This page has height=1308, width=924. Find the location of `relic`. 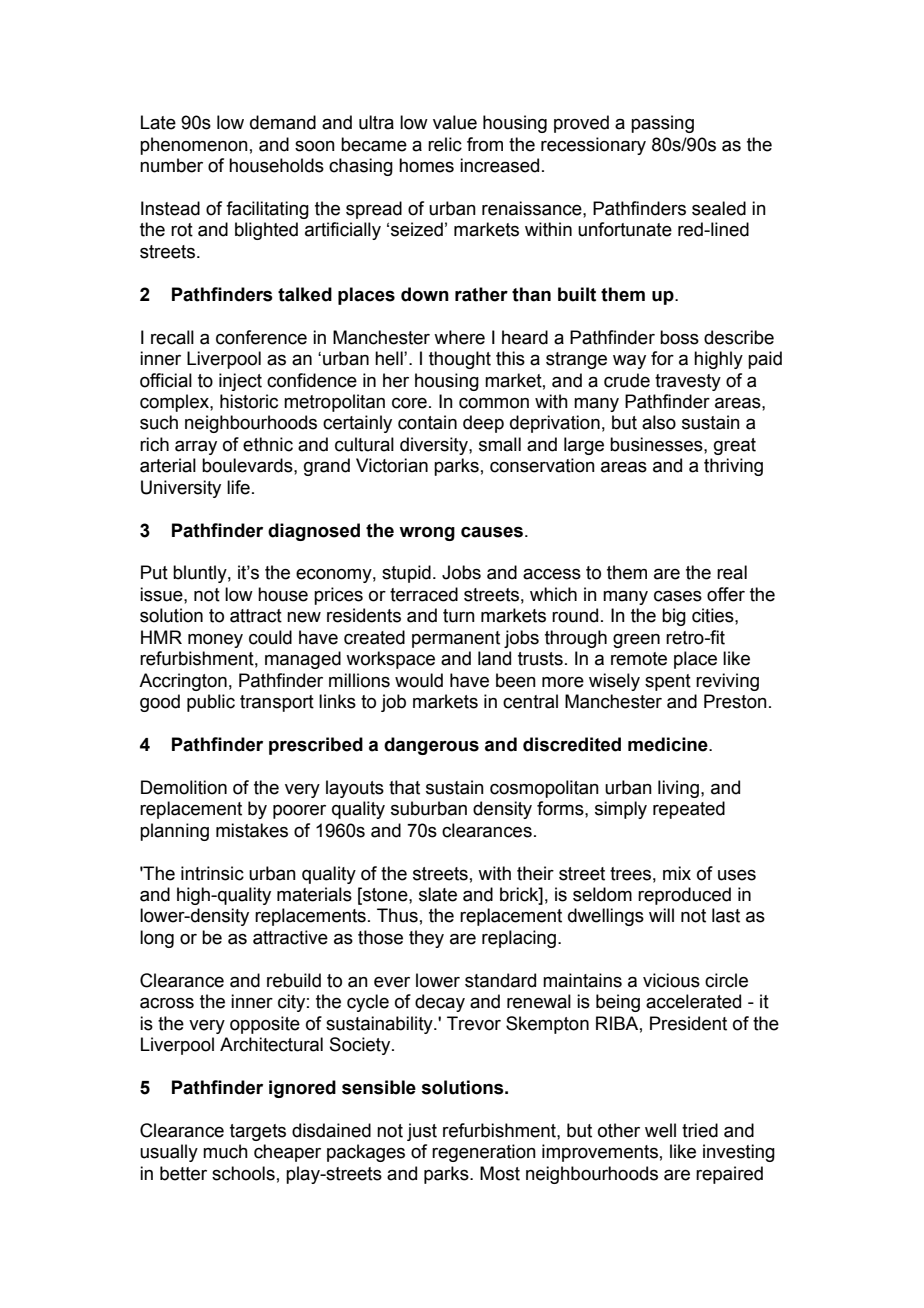

relic is located at coordinates (445, 144).
